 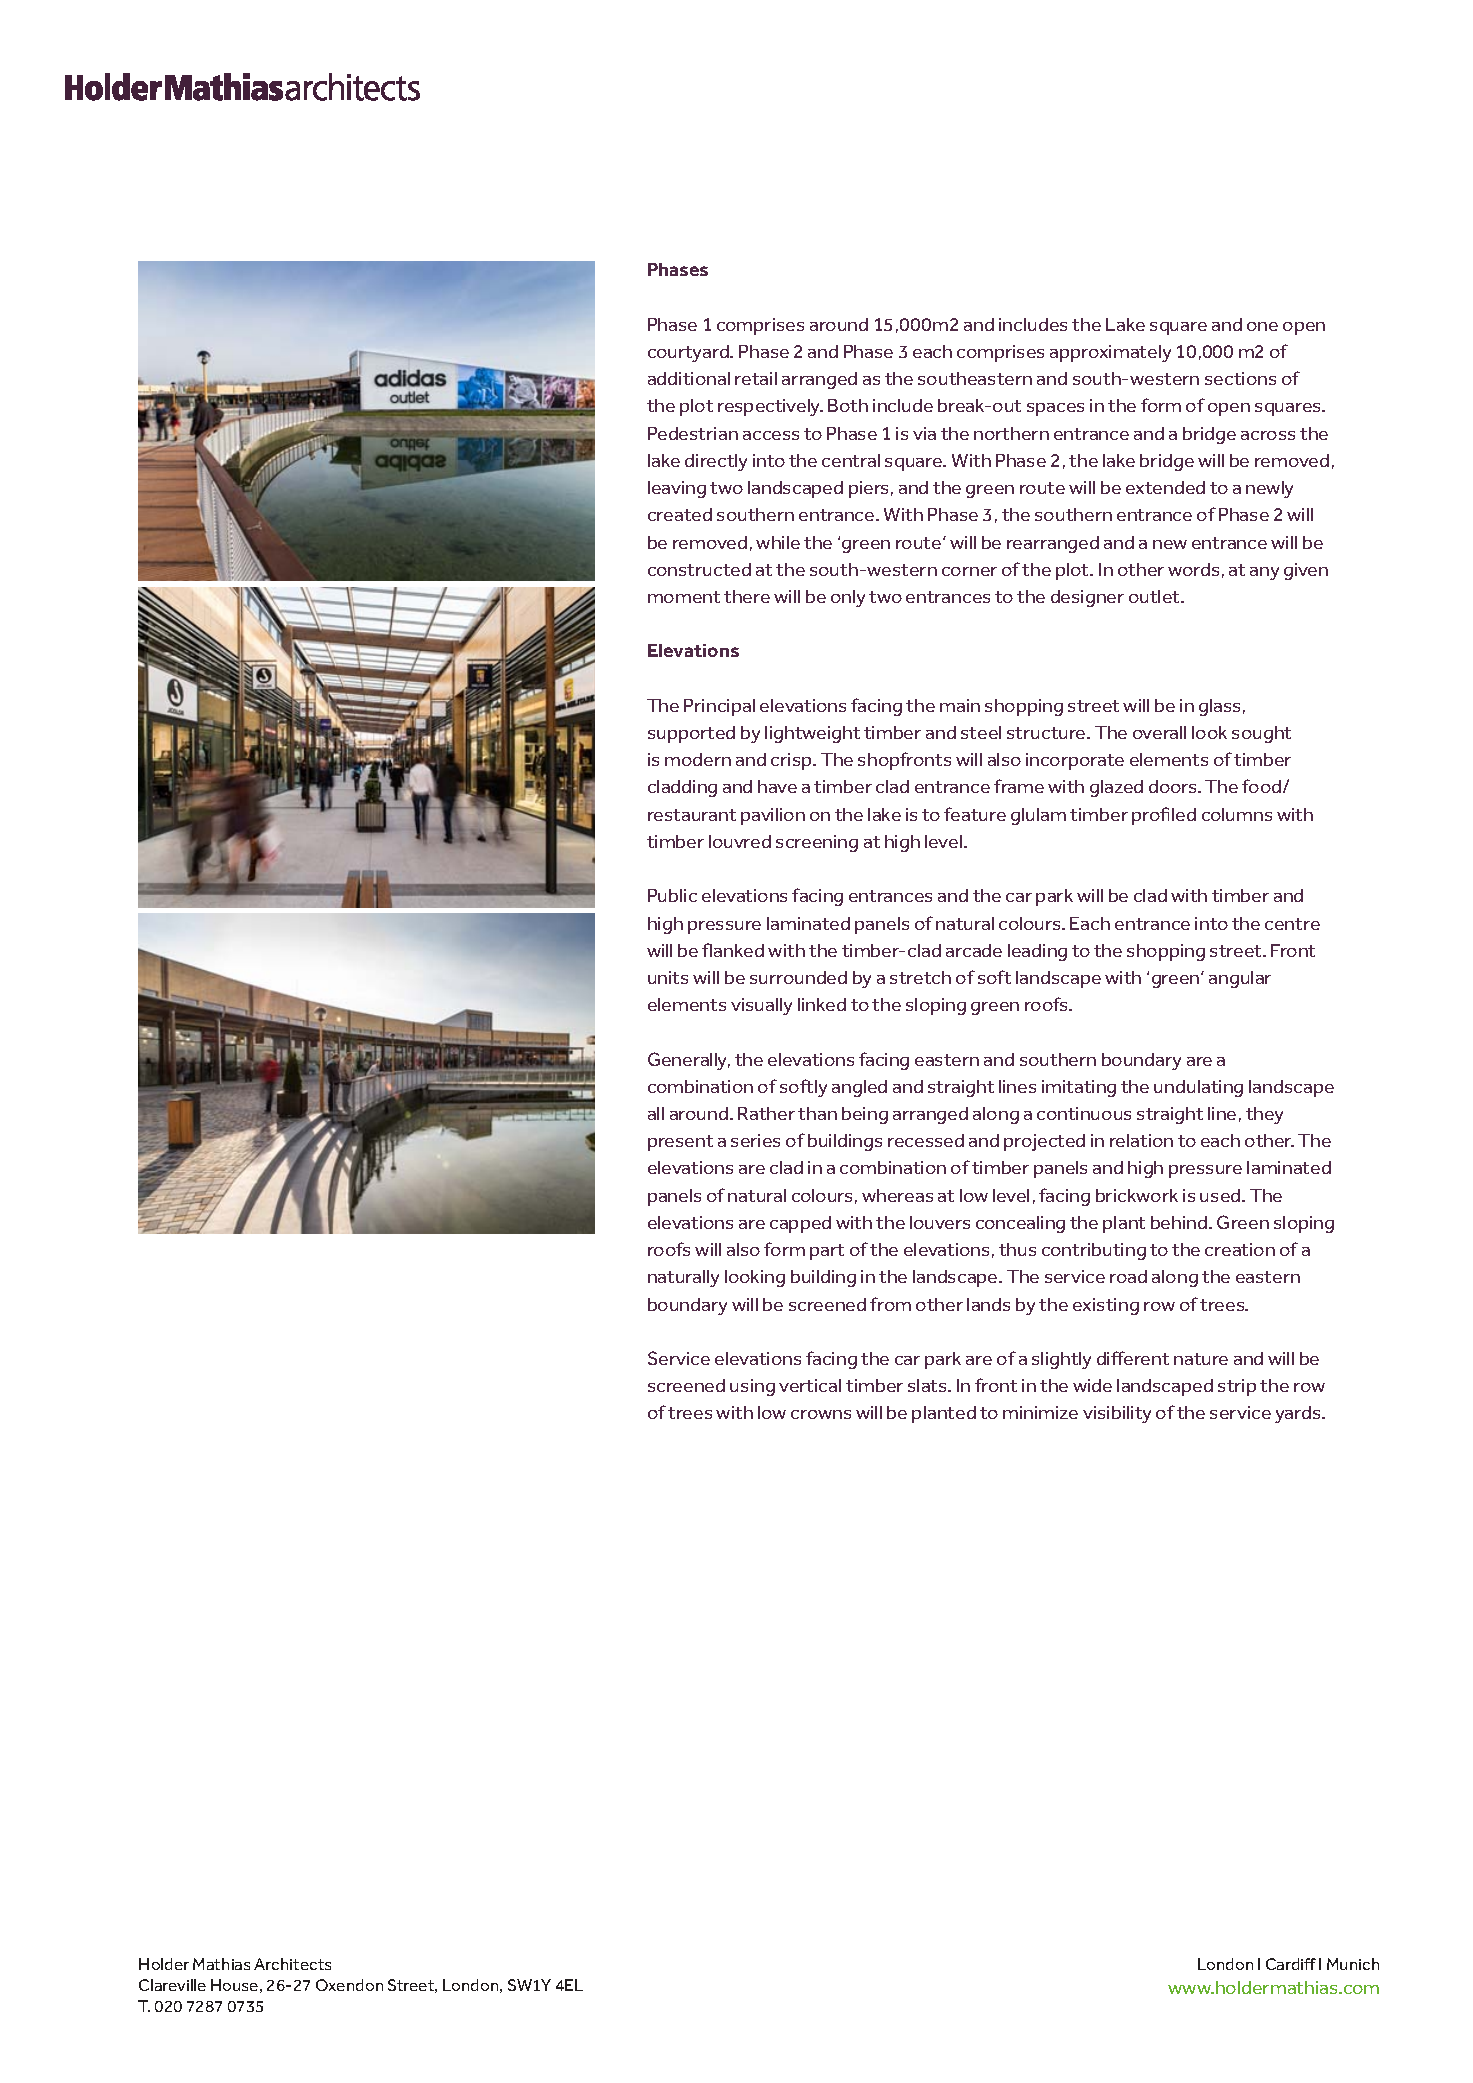 What do you see at coordinates (292, 1964) in the screenshot?
I see `Architects` at bounding box center [292, 1964].
